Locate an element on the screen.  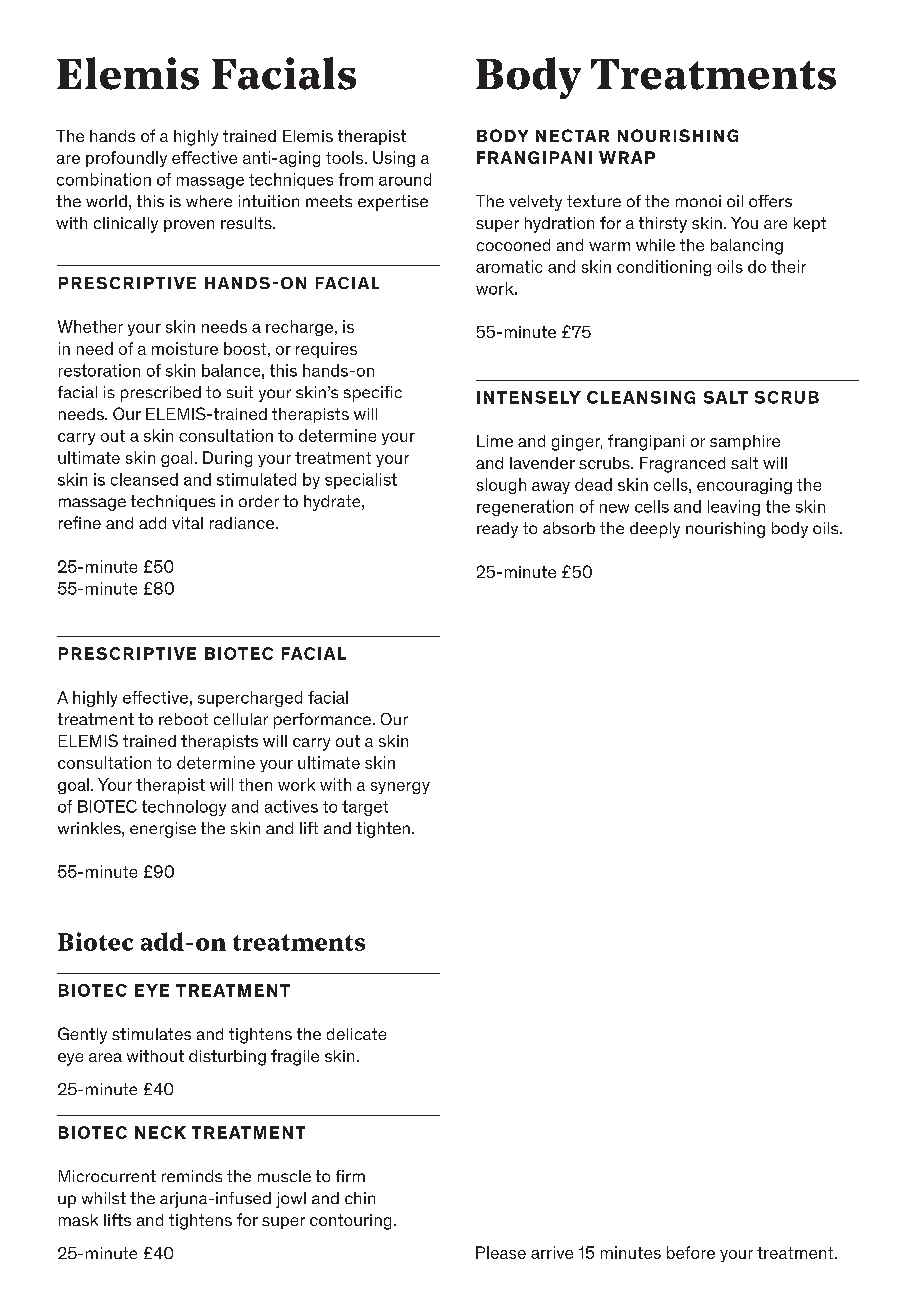
prescribed is located at coordinates (161, 394).
